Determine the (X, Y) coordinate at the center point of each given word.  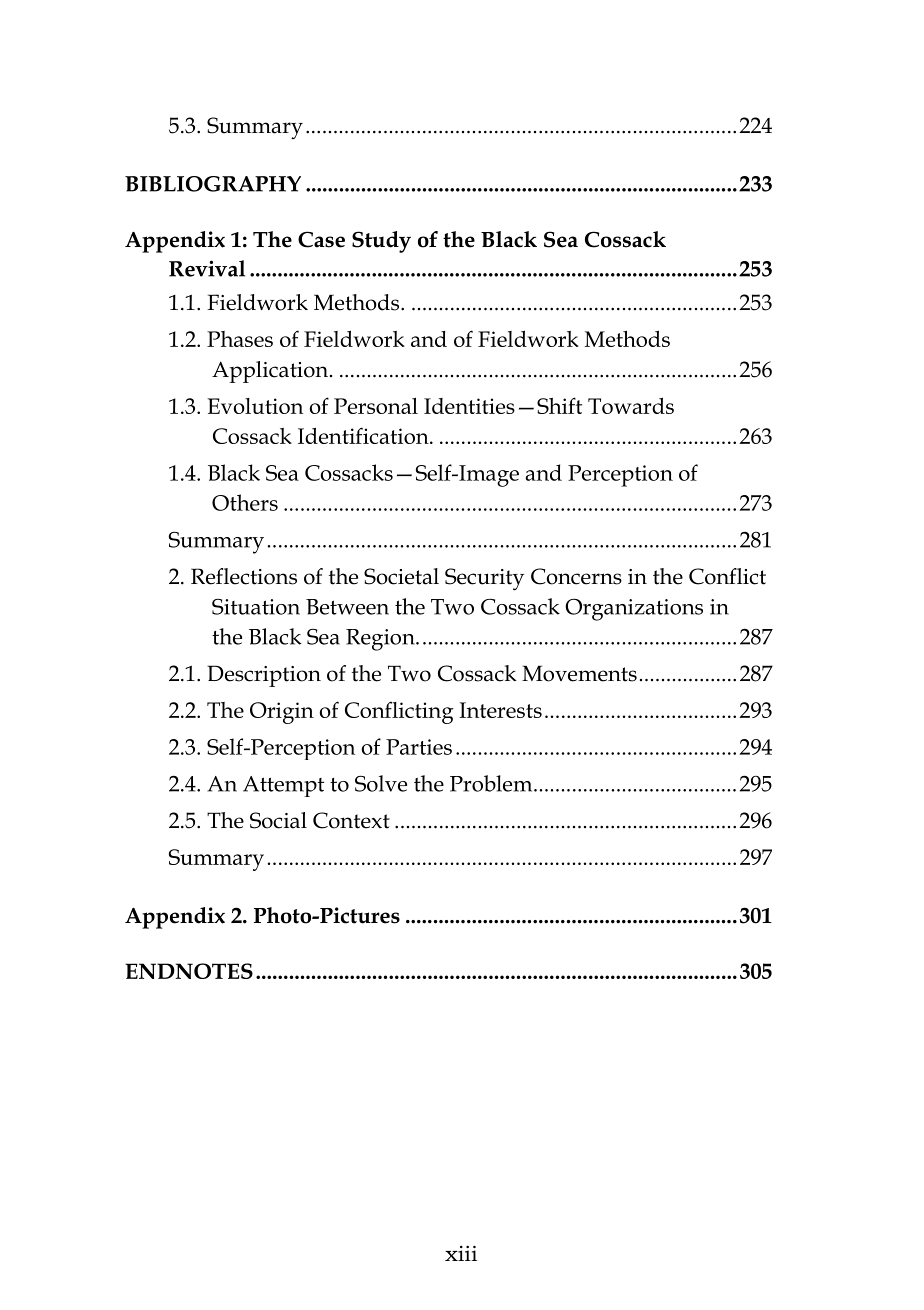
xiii (461, 1253)
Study (381, 242)
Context (351, 820)
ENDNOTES (189, 971)
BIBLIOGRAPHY (213, 184)
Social (278, 820)
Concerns (576, 576)
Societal (401, 576)
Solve (381, 783)
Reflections (244, 576)
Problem (492, 783)
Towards (631, 406)
